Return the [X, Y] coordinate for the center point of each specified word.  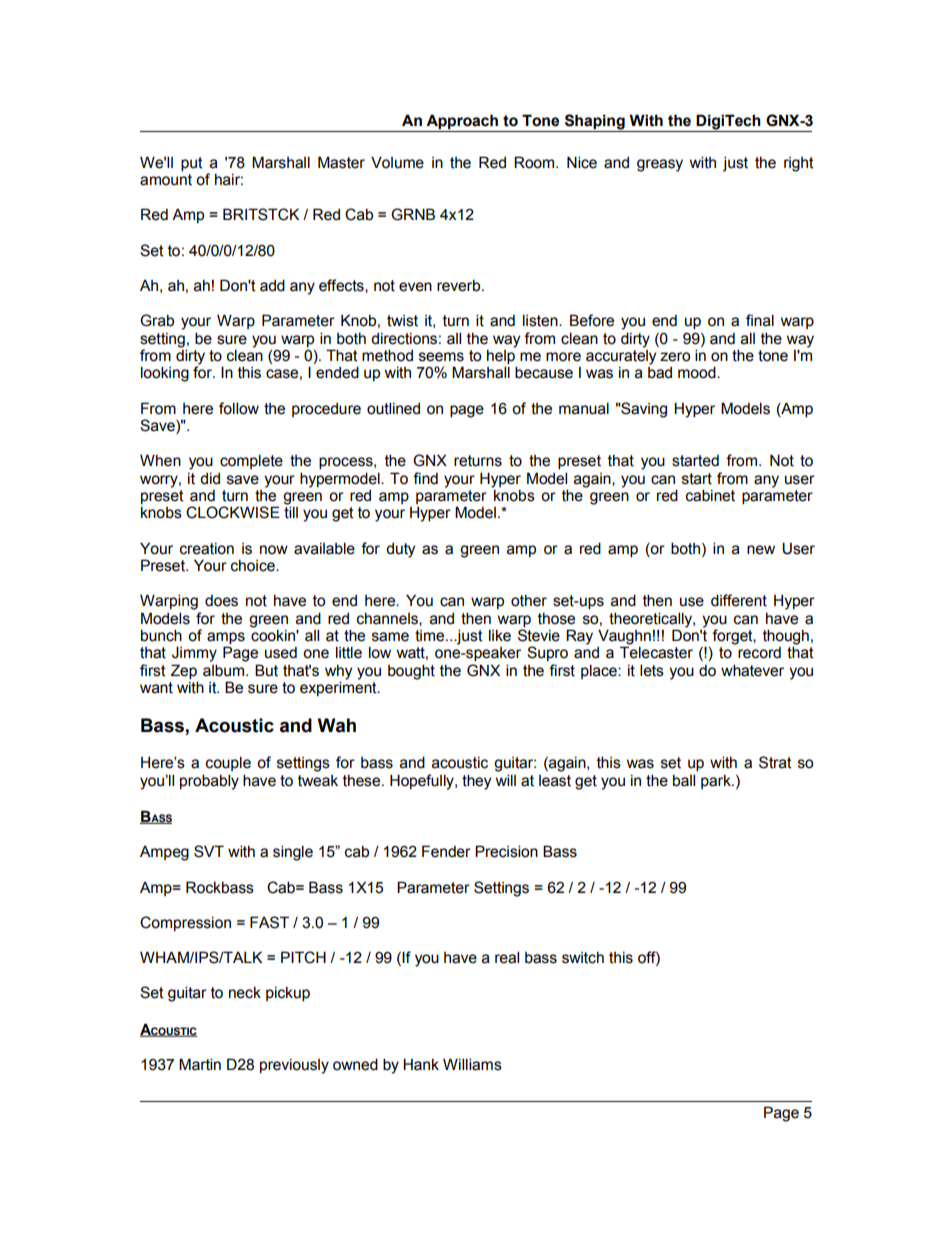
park [717, 782]
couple [228, 763]
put [192, 164]
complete [251, 461]
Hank [421, 1064]
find [425, 478]
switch [583, 958]
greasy [660, 165]
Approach [462, 123]
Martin [200, 1064]
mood [698, 372]
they [476, 782]
